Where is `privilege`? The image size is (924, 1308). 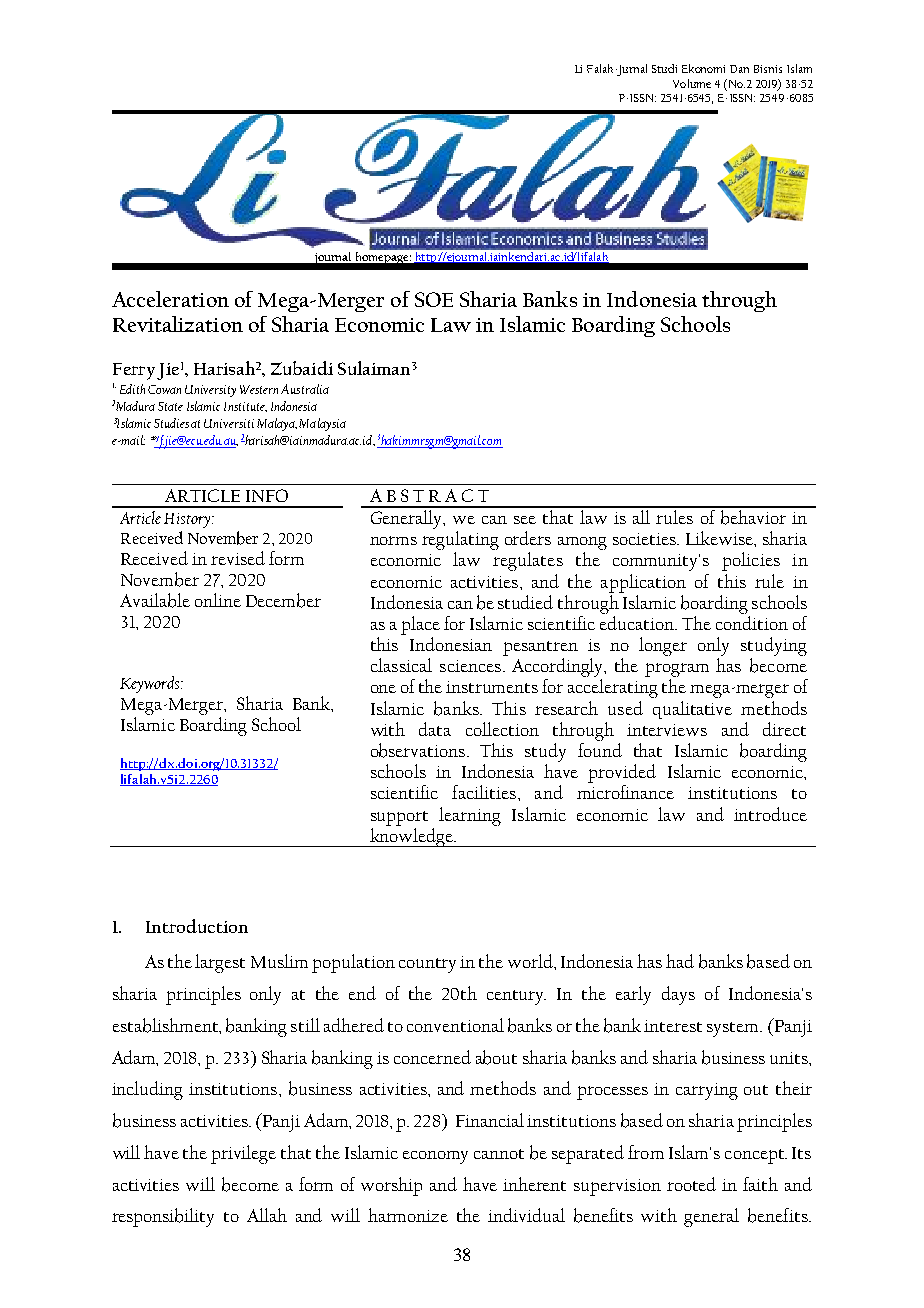
privilege is located at coordinates (243, 1154).
